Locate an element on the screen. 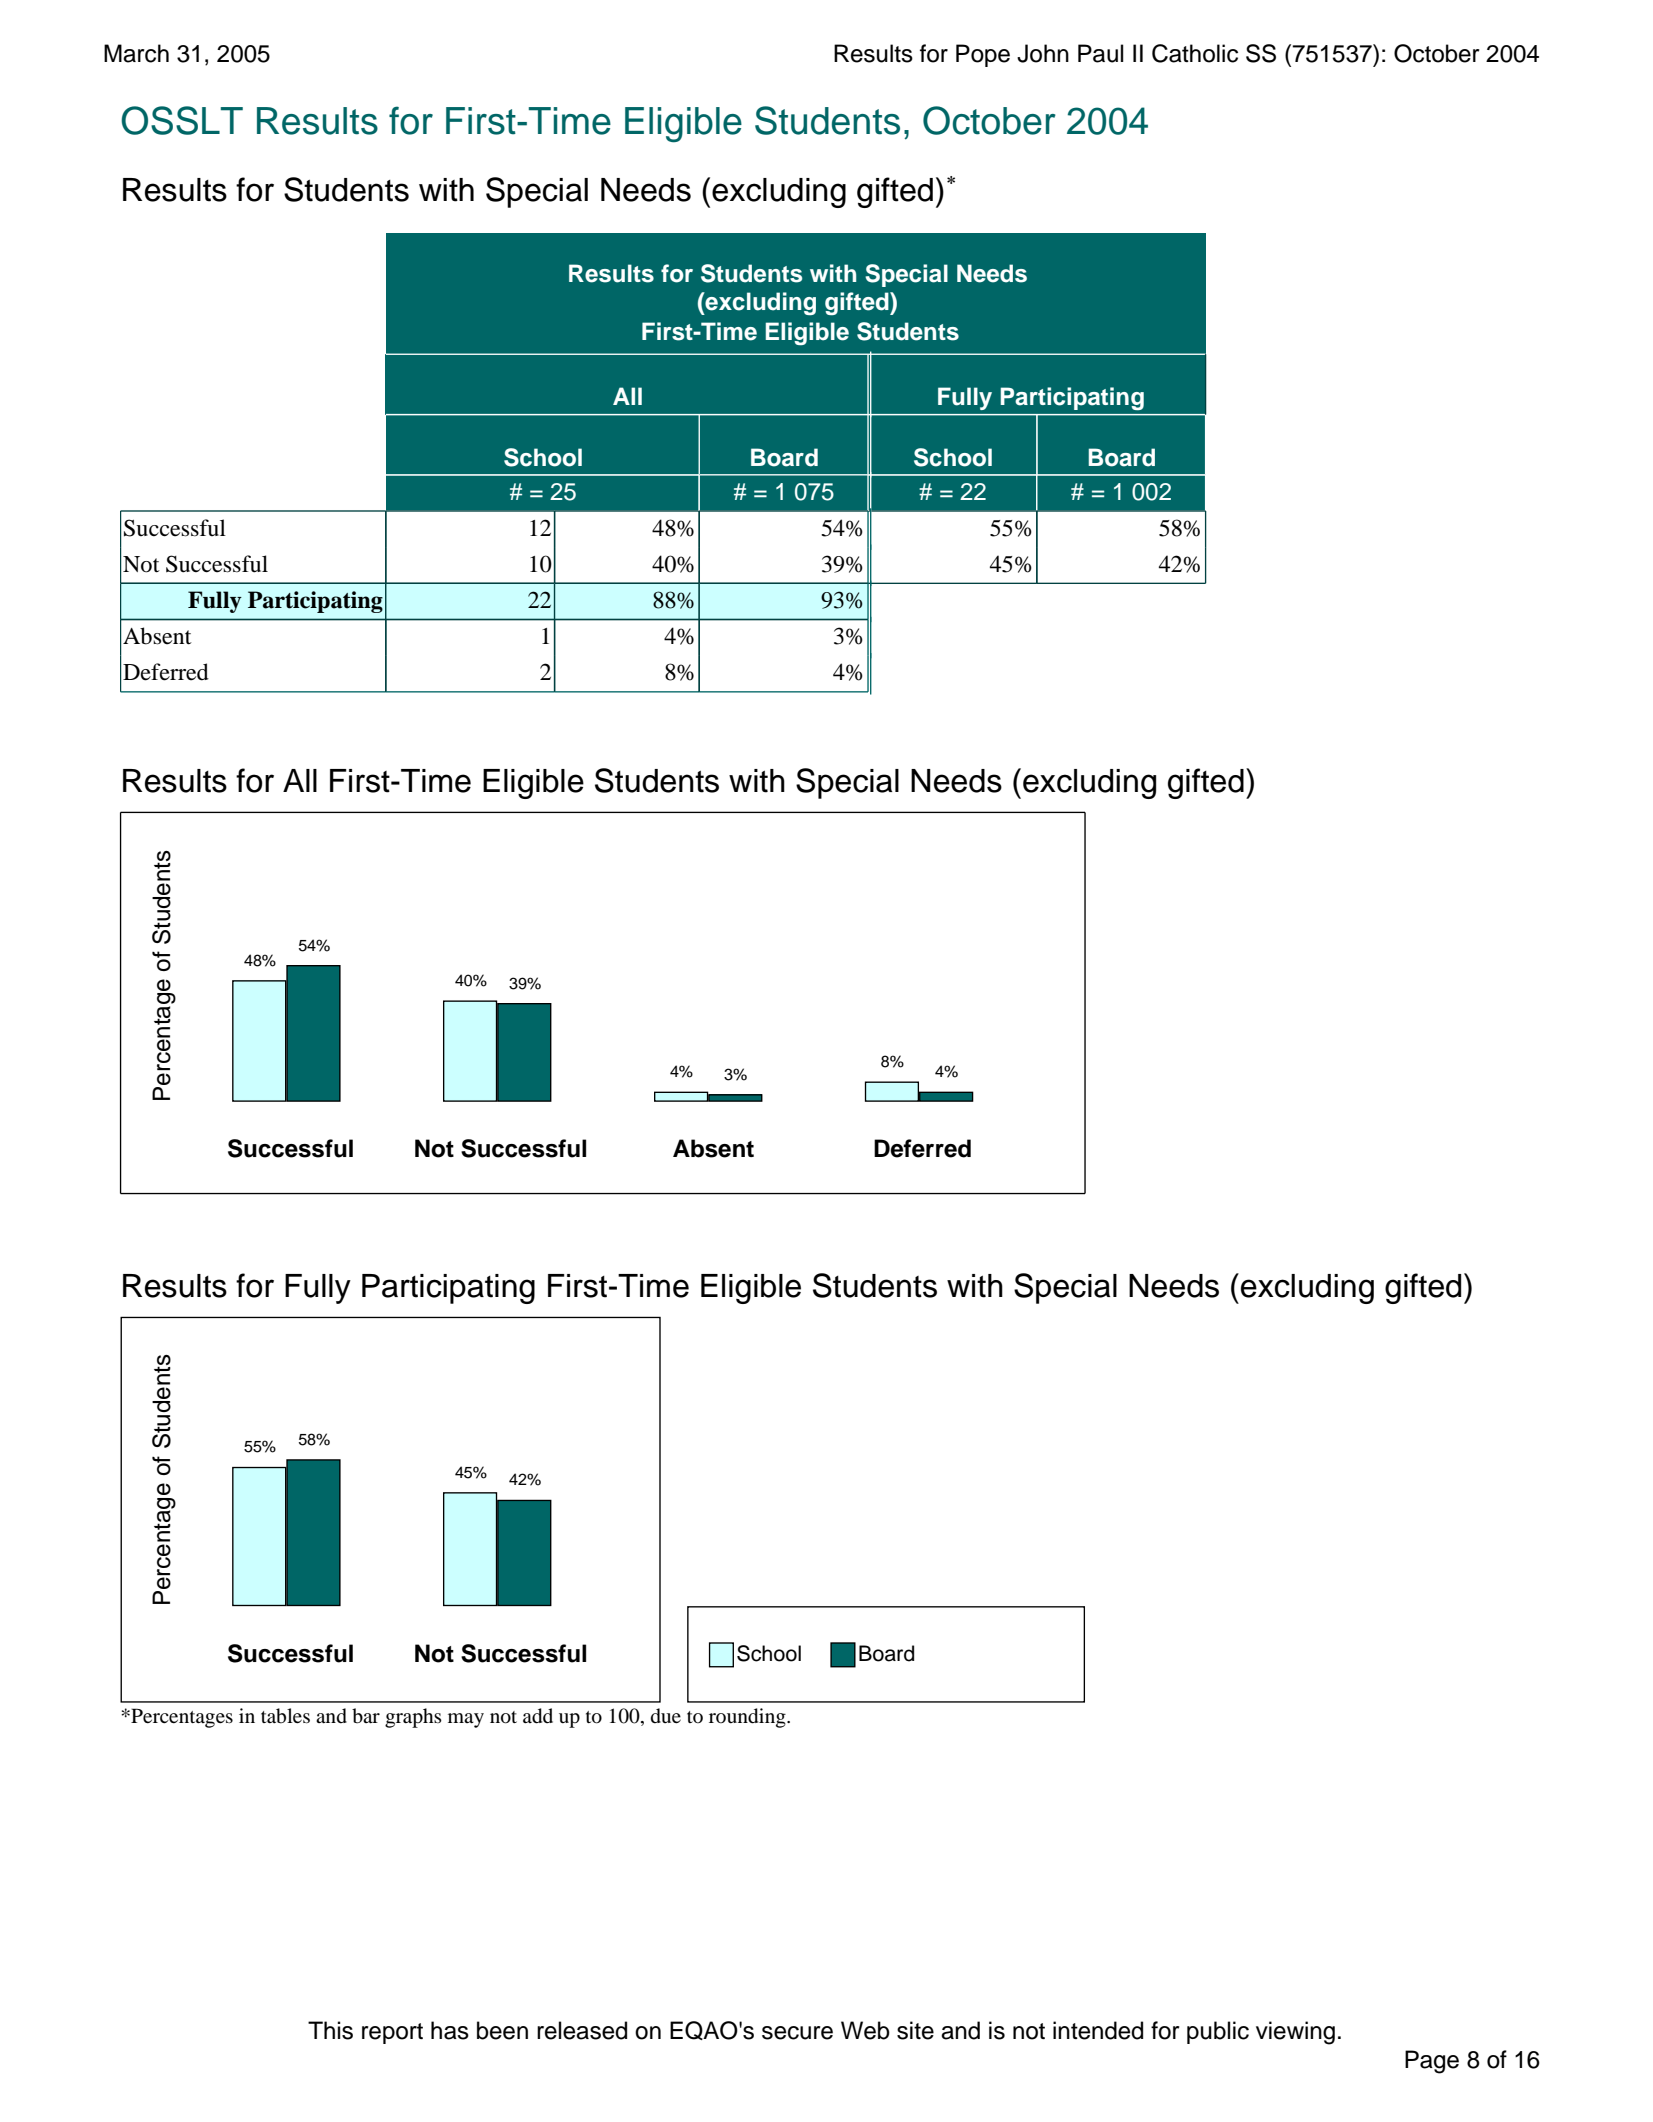 Image resolution: width=1653 pixels, height=2122 pixels. March is located at coordinates (136, 53).
